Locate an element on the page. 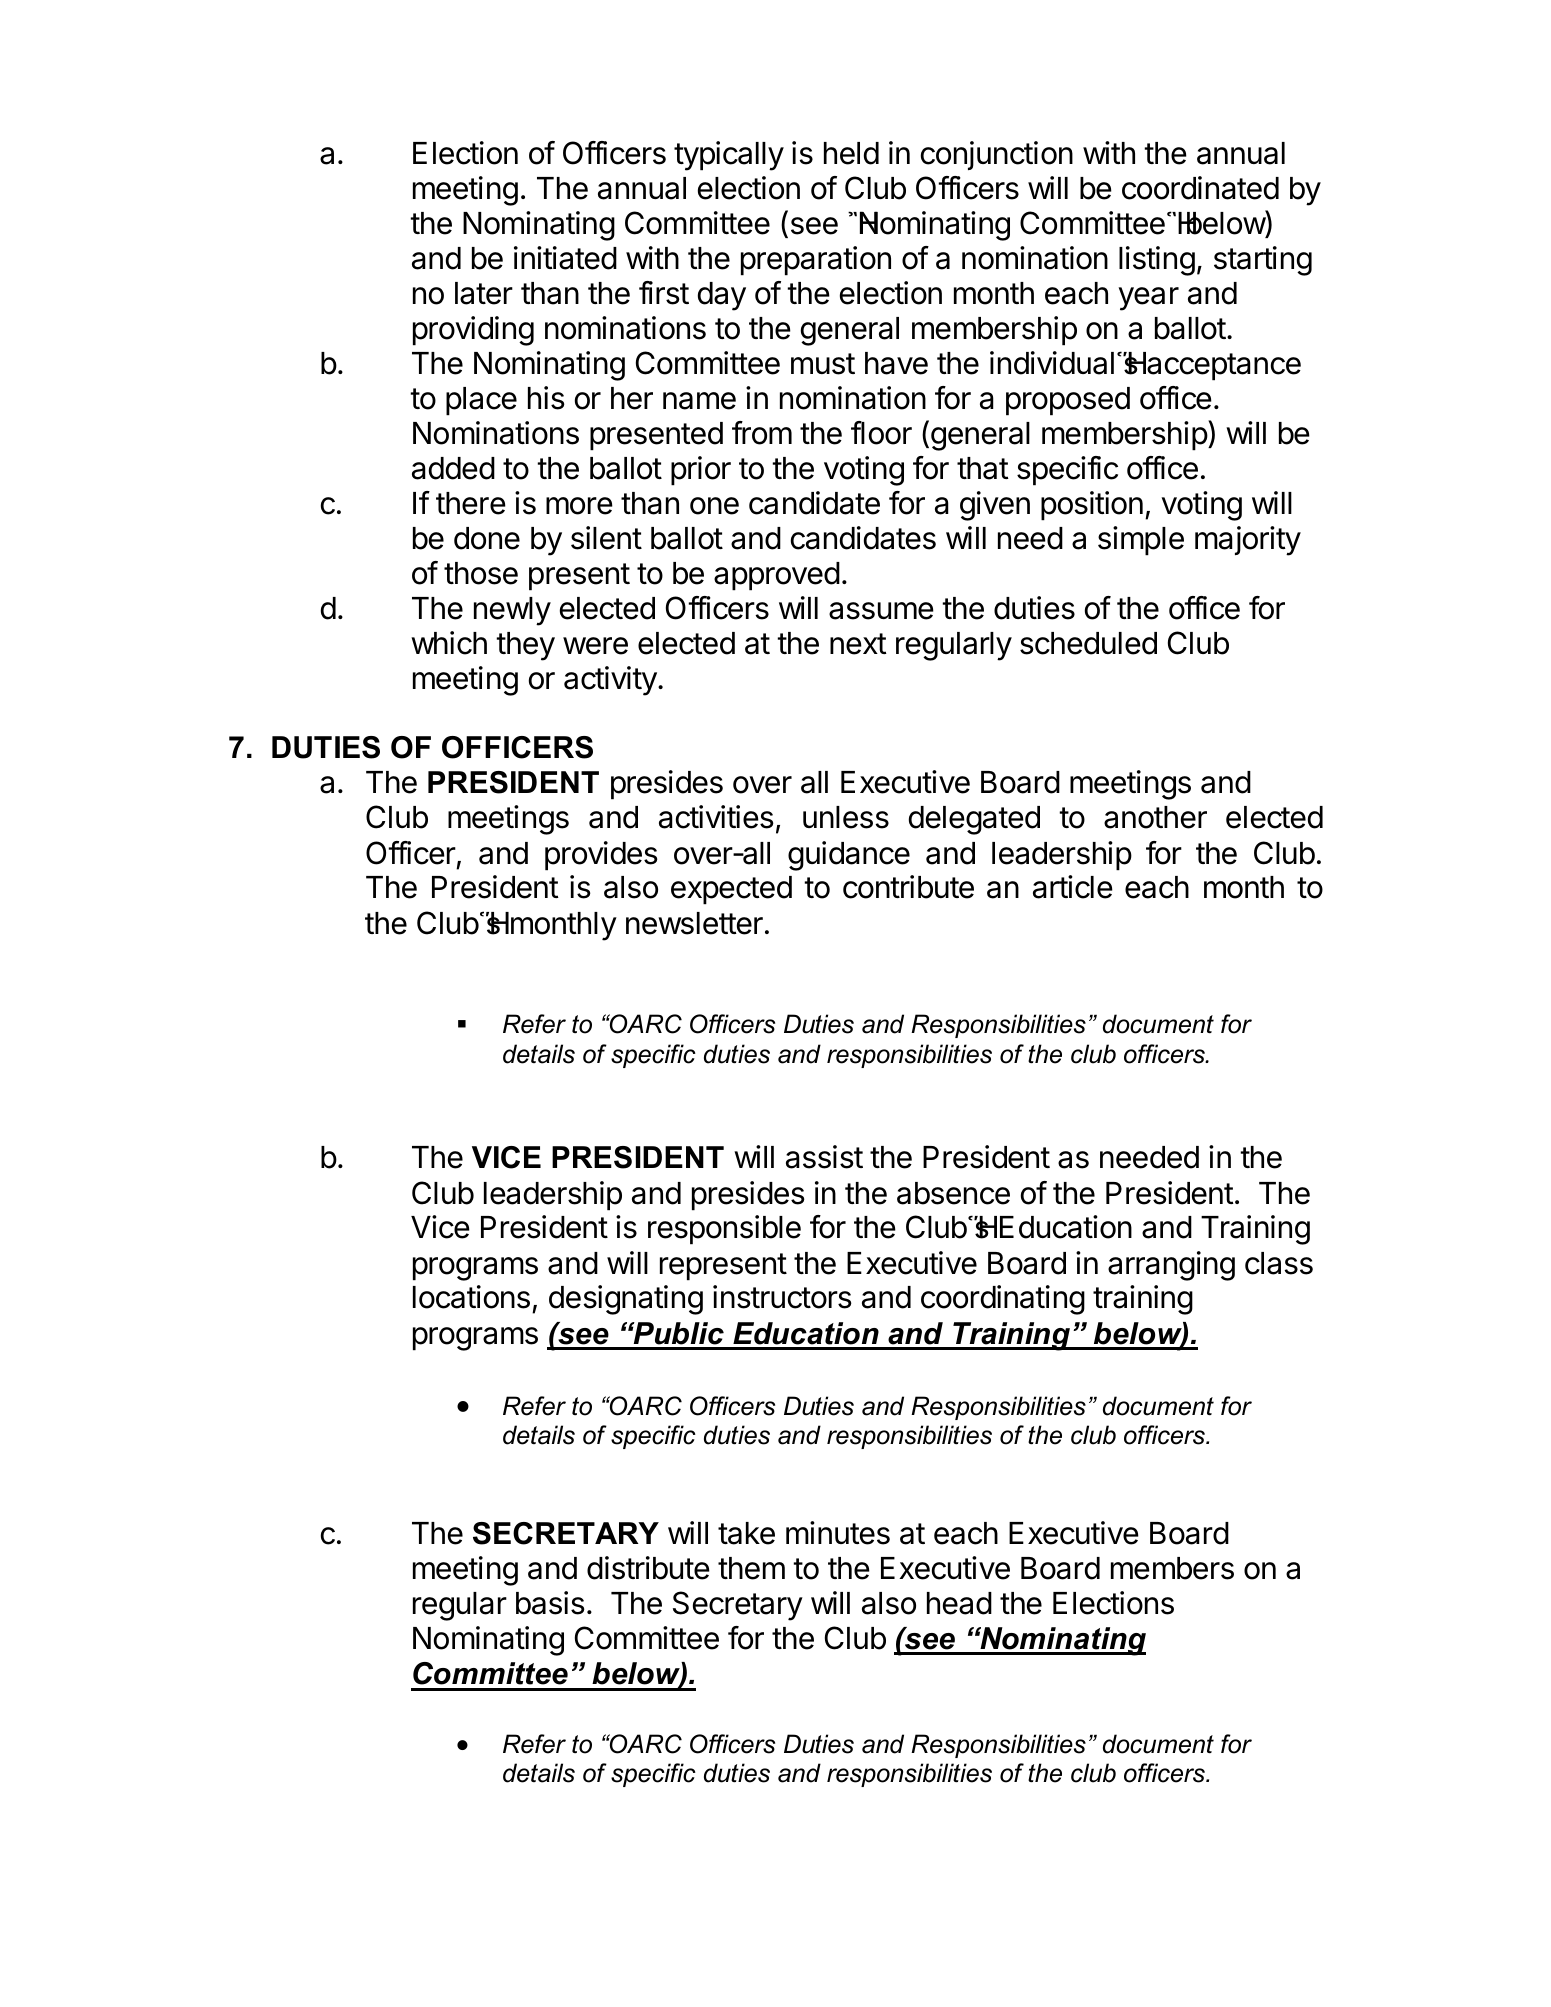 This document has height=2007, width=1551. provides is located at coordinates (601, 856).
